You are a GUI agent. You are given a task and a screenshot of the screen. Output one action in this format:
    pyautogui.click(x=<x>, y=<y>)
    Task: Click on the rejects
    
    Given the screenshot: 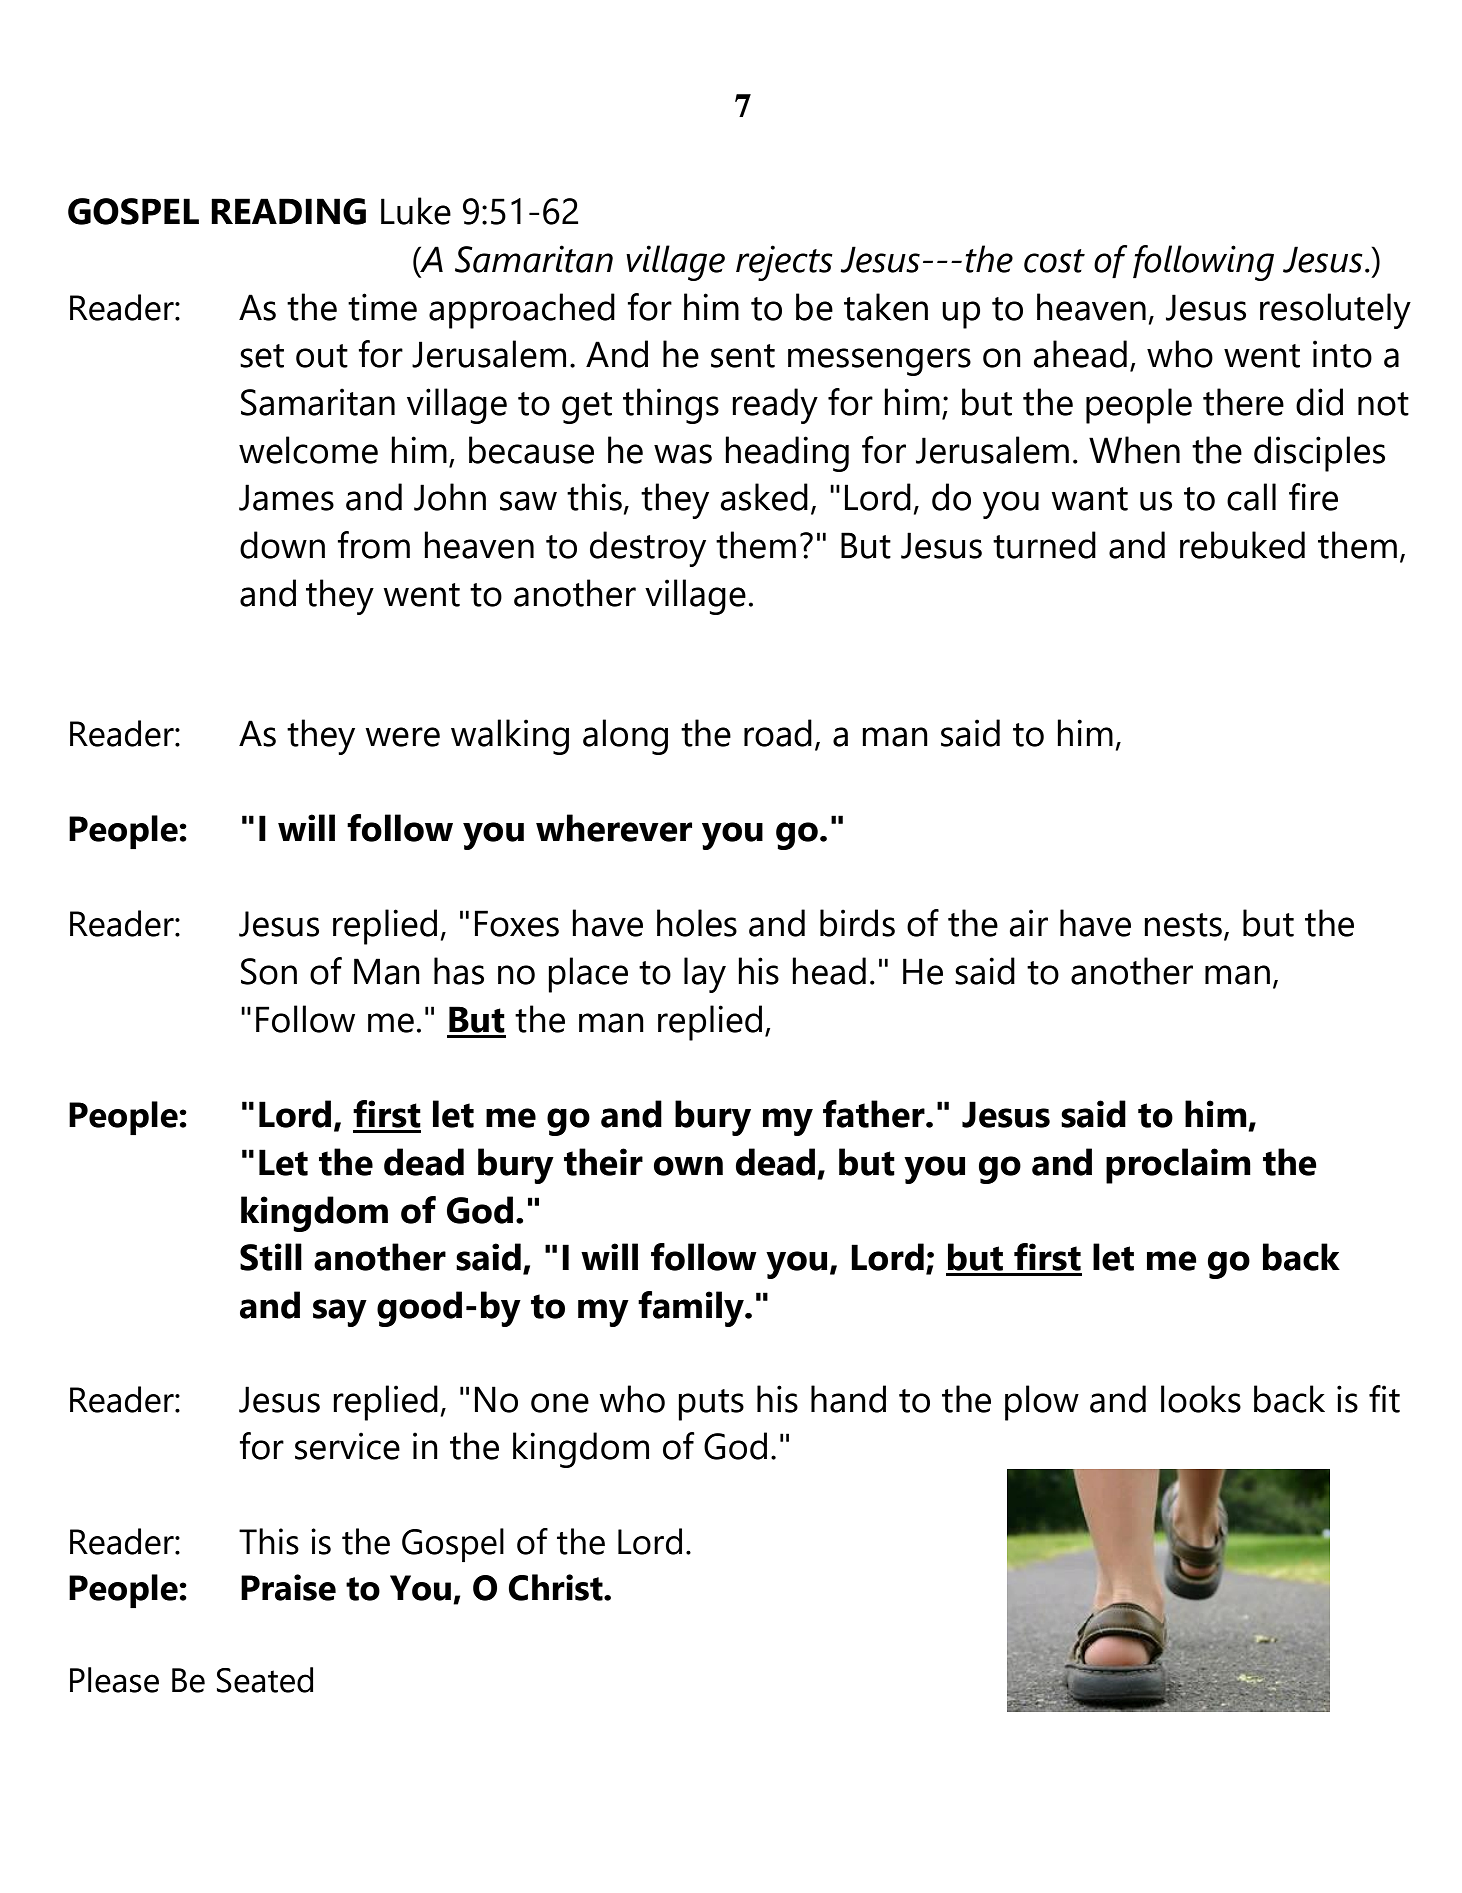 What is the action you would take?
    pyautogui.click(x=784, y=263)
